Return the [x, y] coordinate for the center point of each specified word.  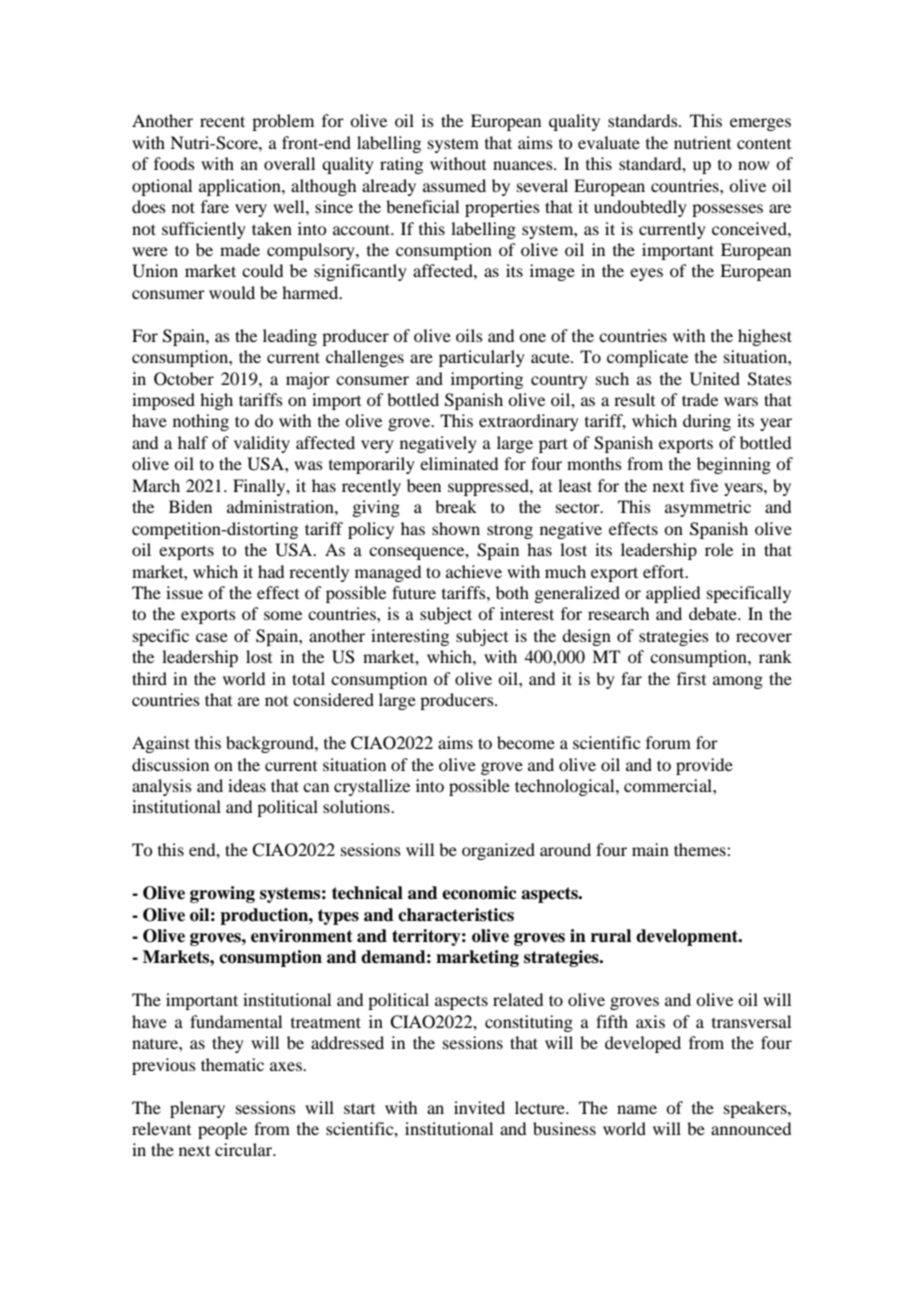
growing [222, 894]
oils [469, 335]
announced [751, 1128]
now [754, 165]
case [212, 637]
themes [701, 849]
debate [714, 613]
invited [479, 1107]
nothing [201, 422]
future [414, 592]
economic [479, 893]
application [241, 187]
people [222, 1130]
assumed [454, 185]
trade [700, 399]
